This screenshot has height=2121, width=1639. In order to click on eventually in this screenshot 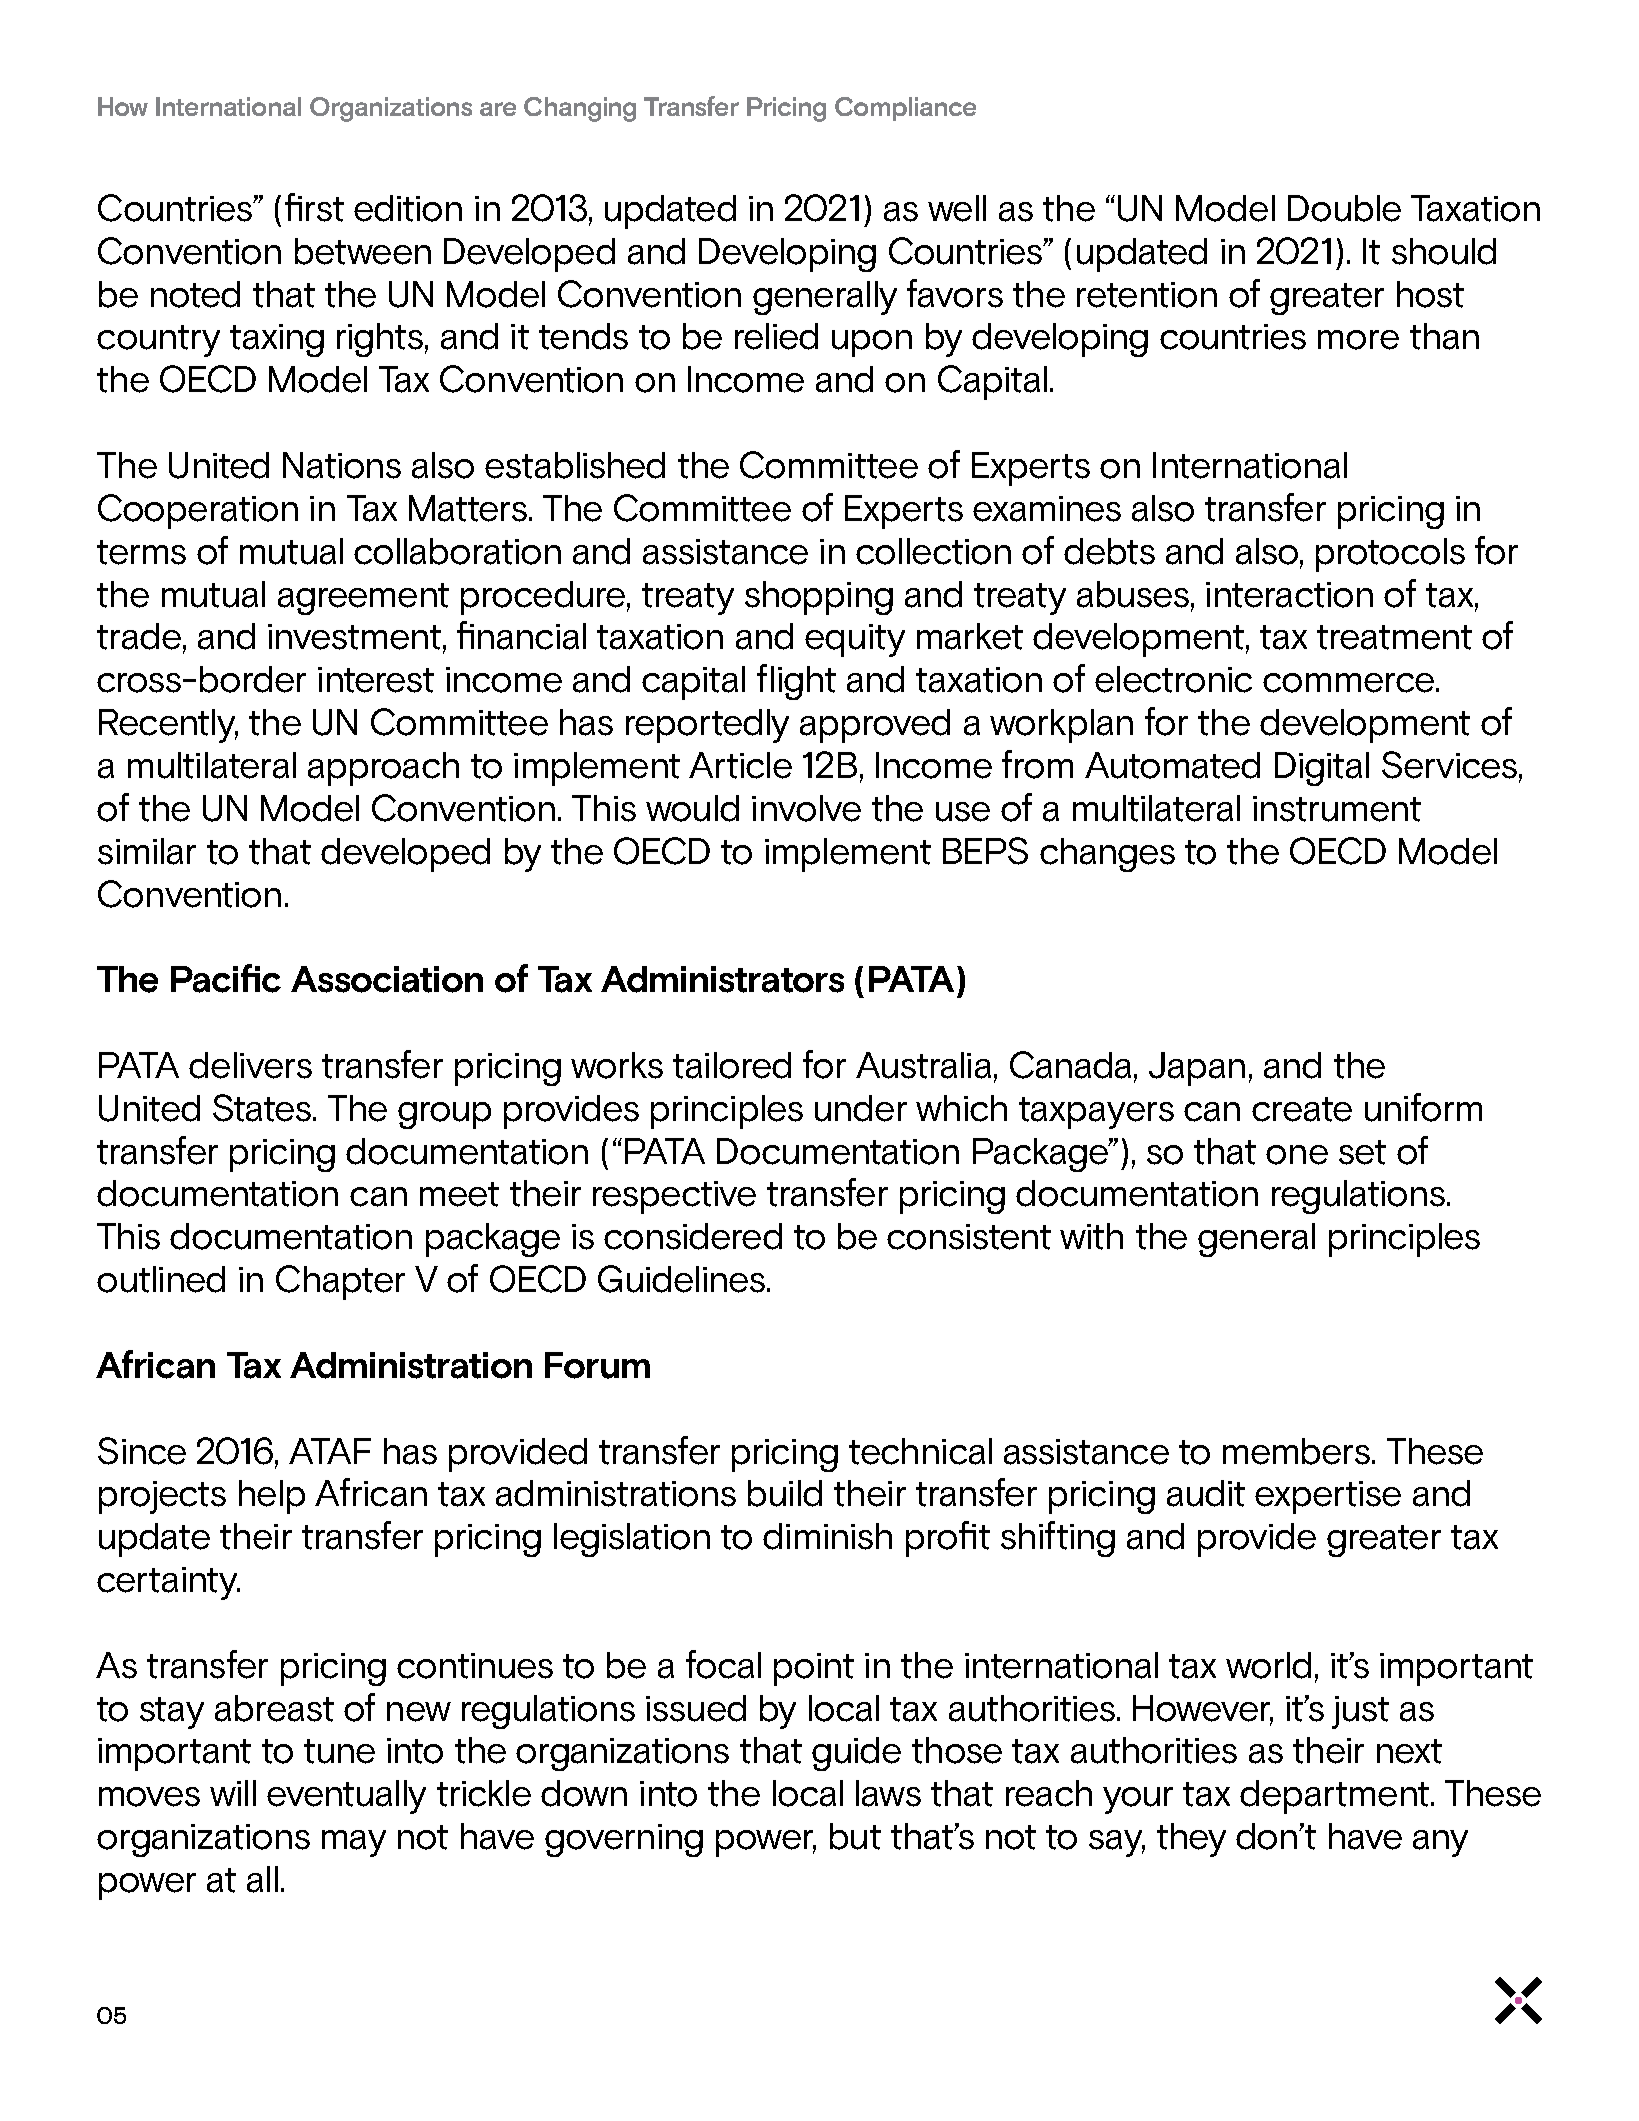, I will do `click(346, 1797)`.
